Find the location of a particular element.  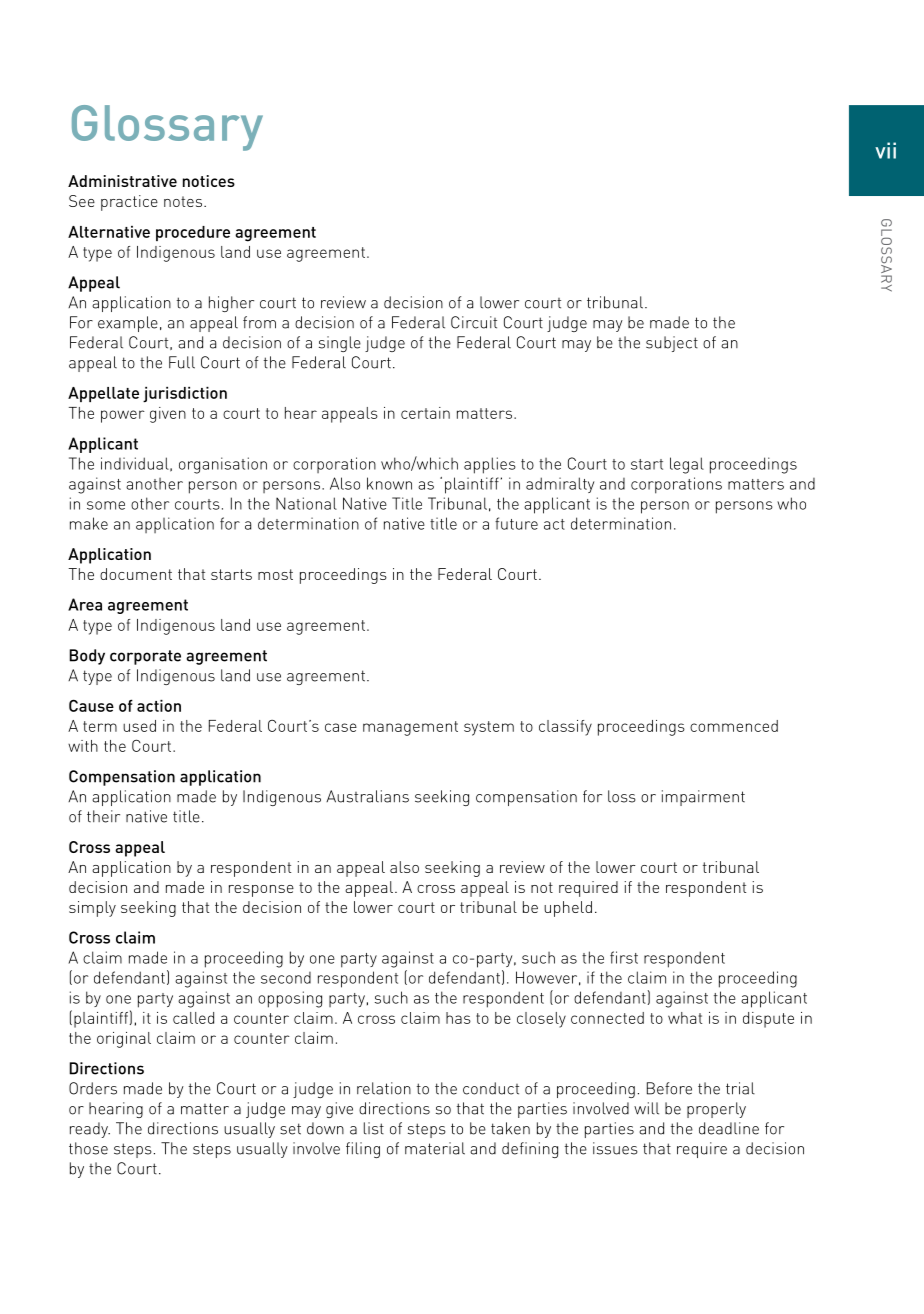

deadline is located at coordinates (729, 1128).
